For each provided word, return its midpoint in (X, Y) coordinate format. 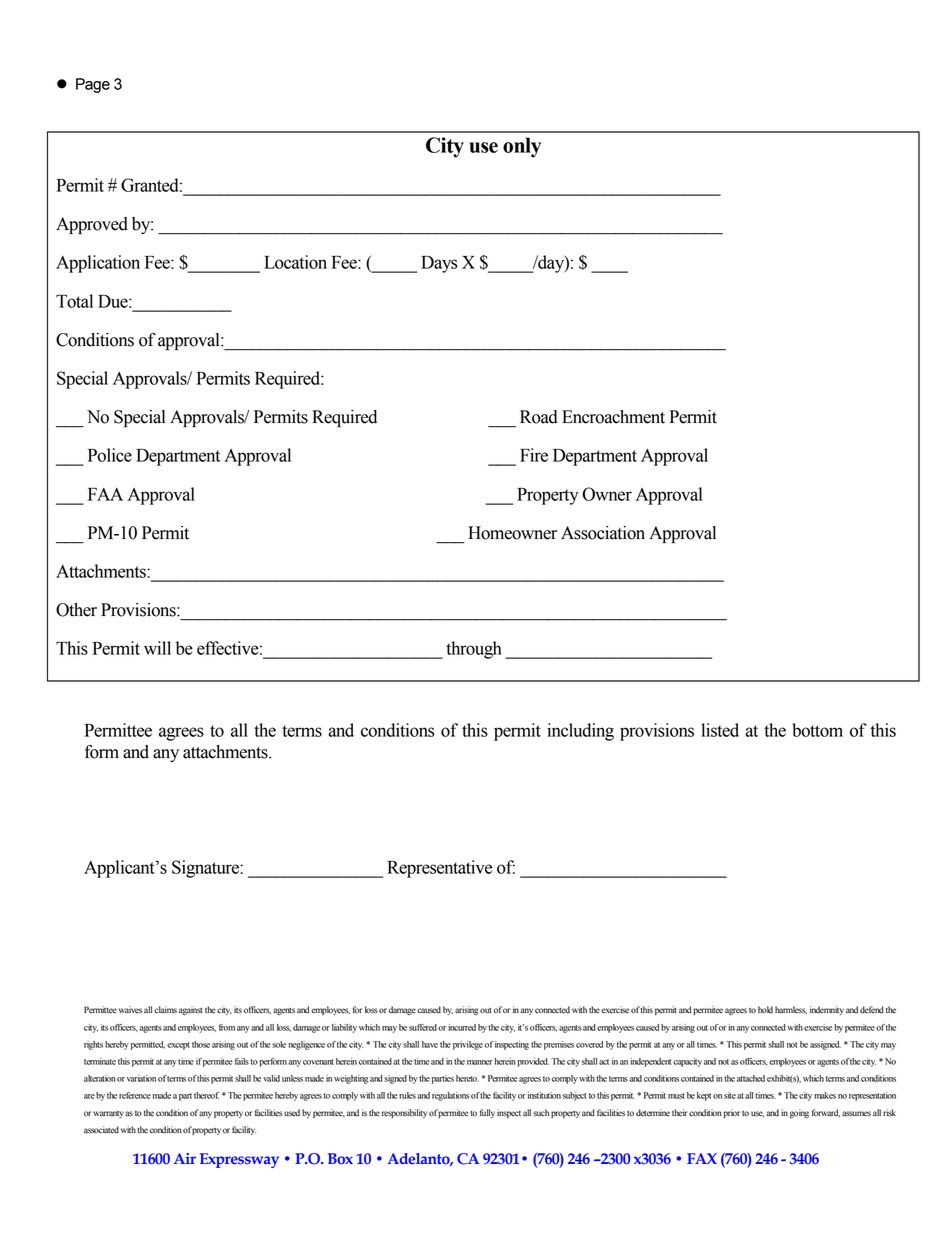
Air (185, 1158)
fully (487, 1113)
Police (110, 455)
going (799, 1113)
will (157, 648)
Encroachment (613, 417)
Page (93, 85)
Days (439, 264)
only (522, 147)
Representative (439, 869)
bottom (817, 730)
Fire (534, 455)
